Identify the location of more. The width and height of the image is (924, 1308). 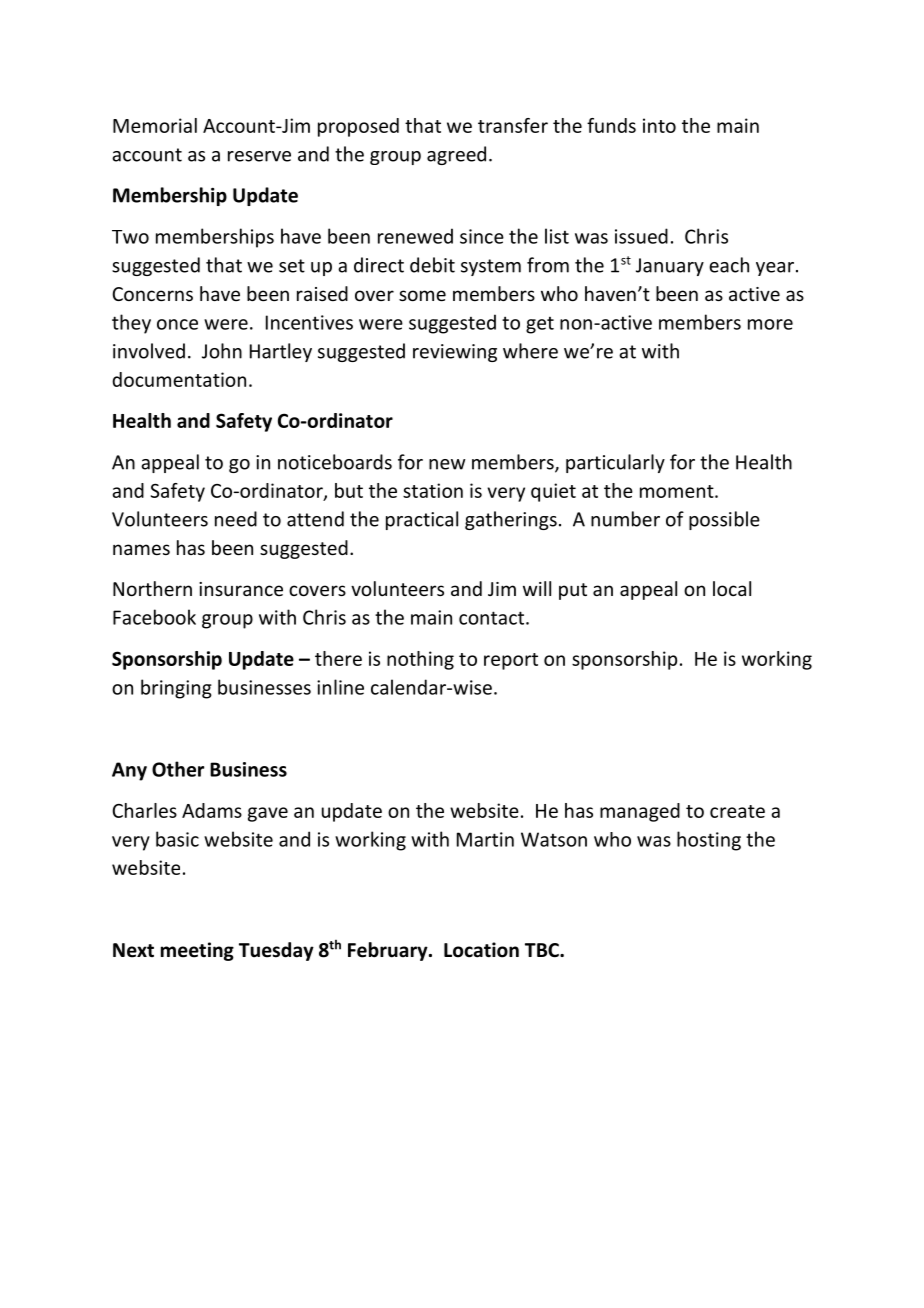
(770, 324).
